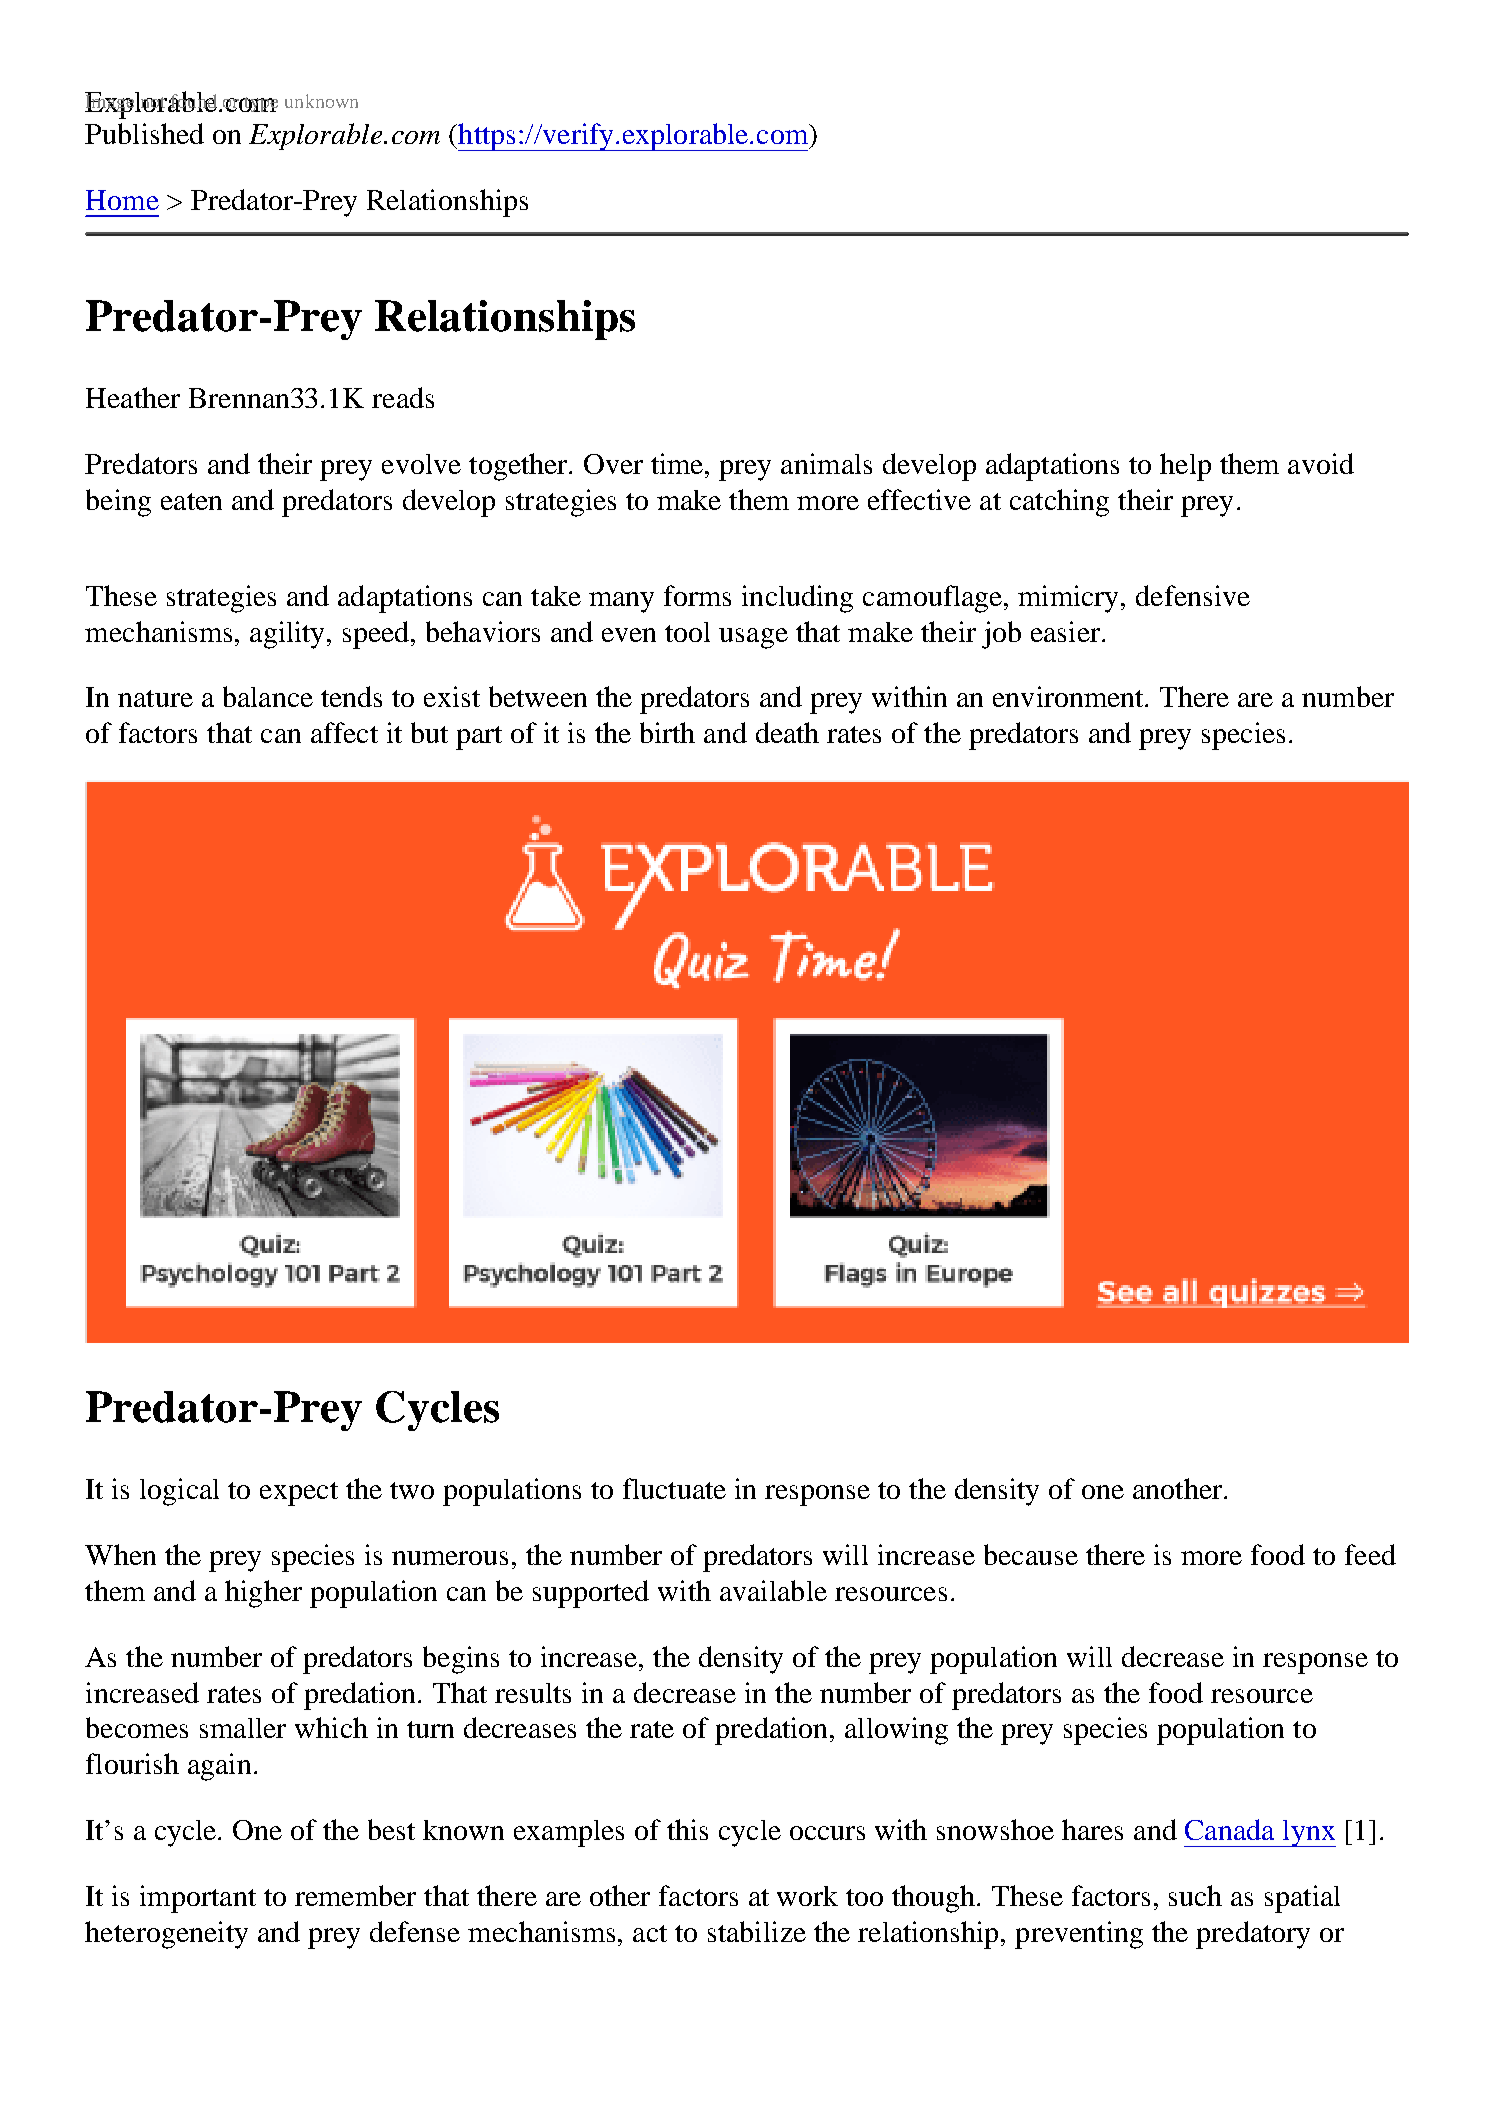 This screenshot has height=2113, width=1494. What do you see at coordinates (787, 732) in the screenshot?
I see `death` at bounding box center [787, 732].
